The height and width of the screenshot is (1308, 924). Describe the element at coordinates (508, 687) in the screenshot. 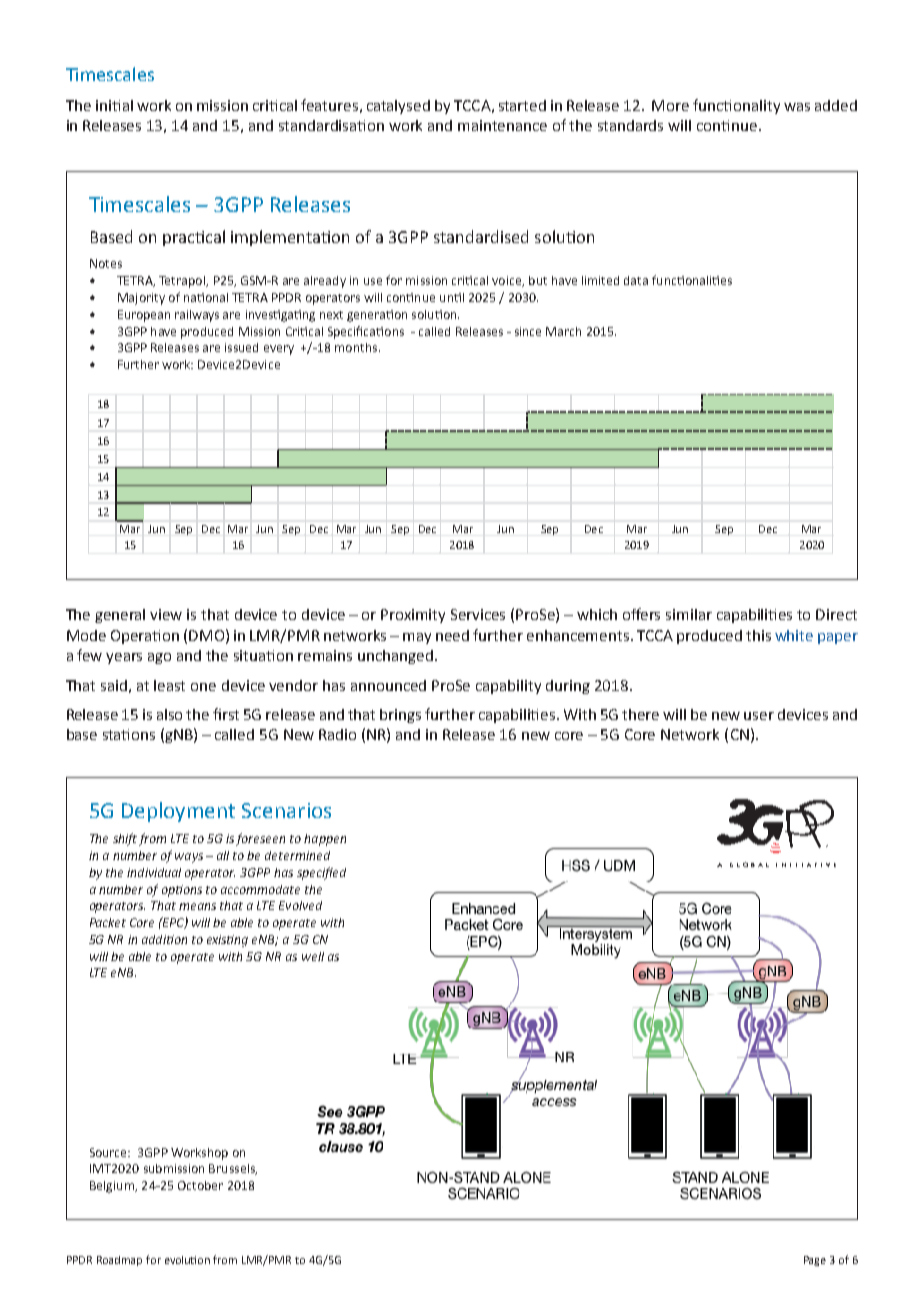

I see `capability` at that location.
